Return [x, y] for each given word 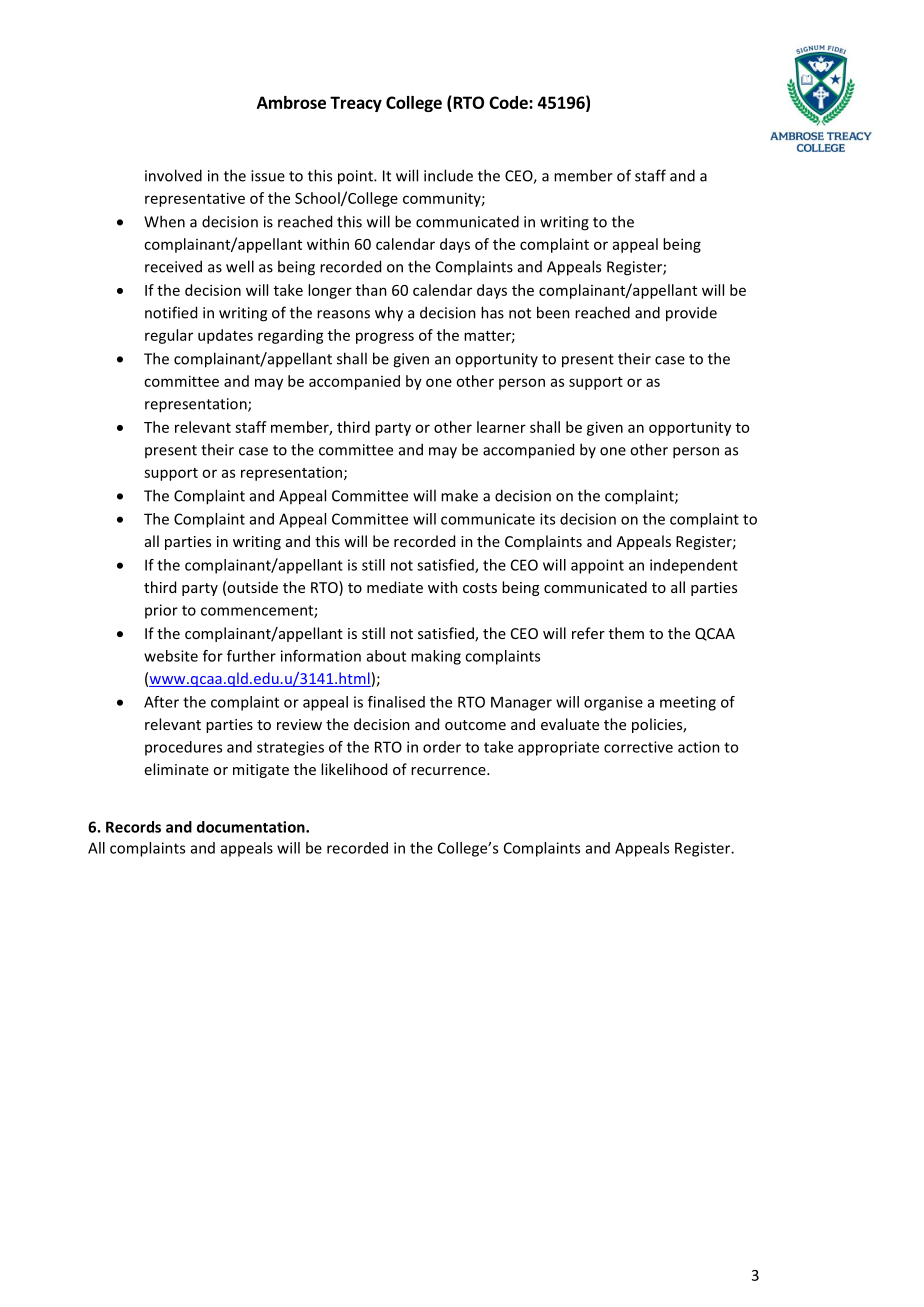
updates [225, 336]
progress [385, 338]
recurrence [449, 771]
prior [161, 611]
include [448, 175]
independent [694, 566]
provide [691, 314]
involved [173, 175]
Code [509, 102]
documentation [252, 827]
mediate [395, 587]
